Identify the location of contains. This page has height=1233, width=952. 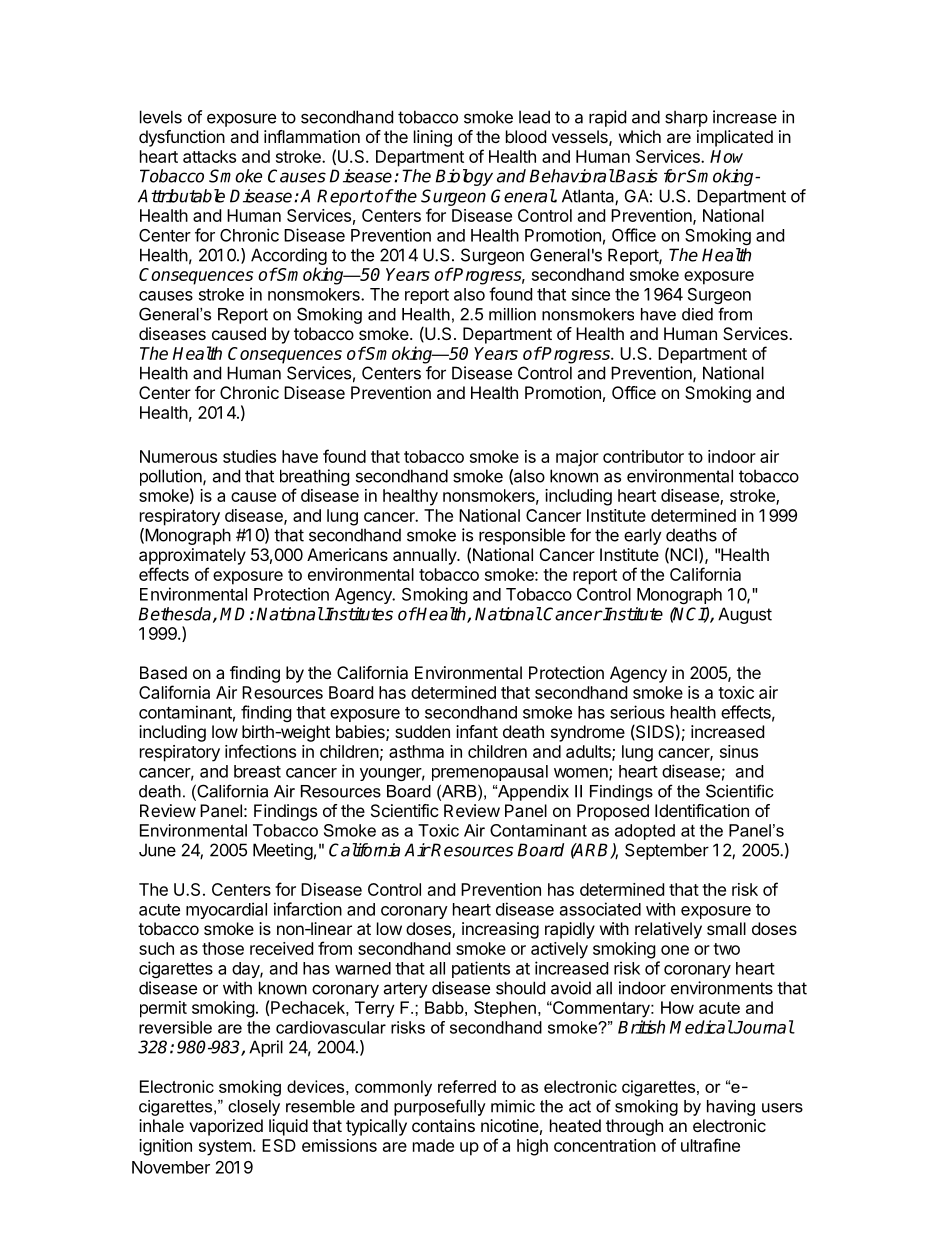
(443, 1125).
